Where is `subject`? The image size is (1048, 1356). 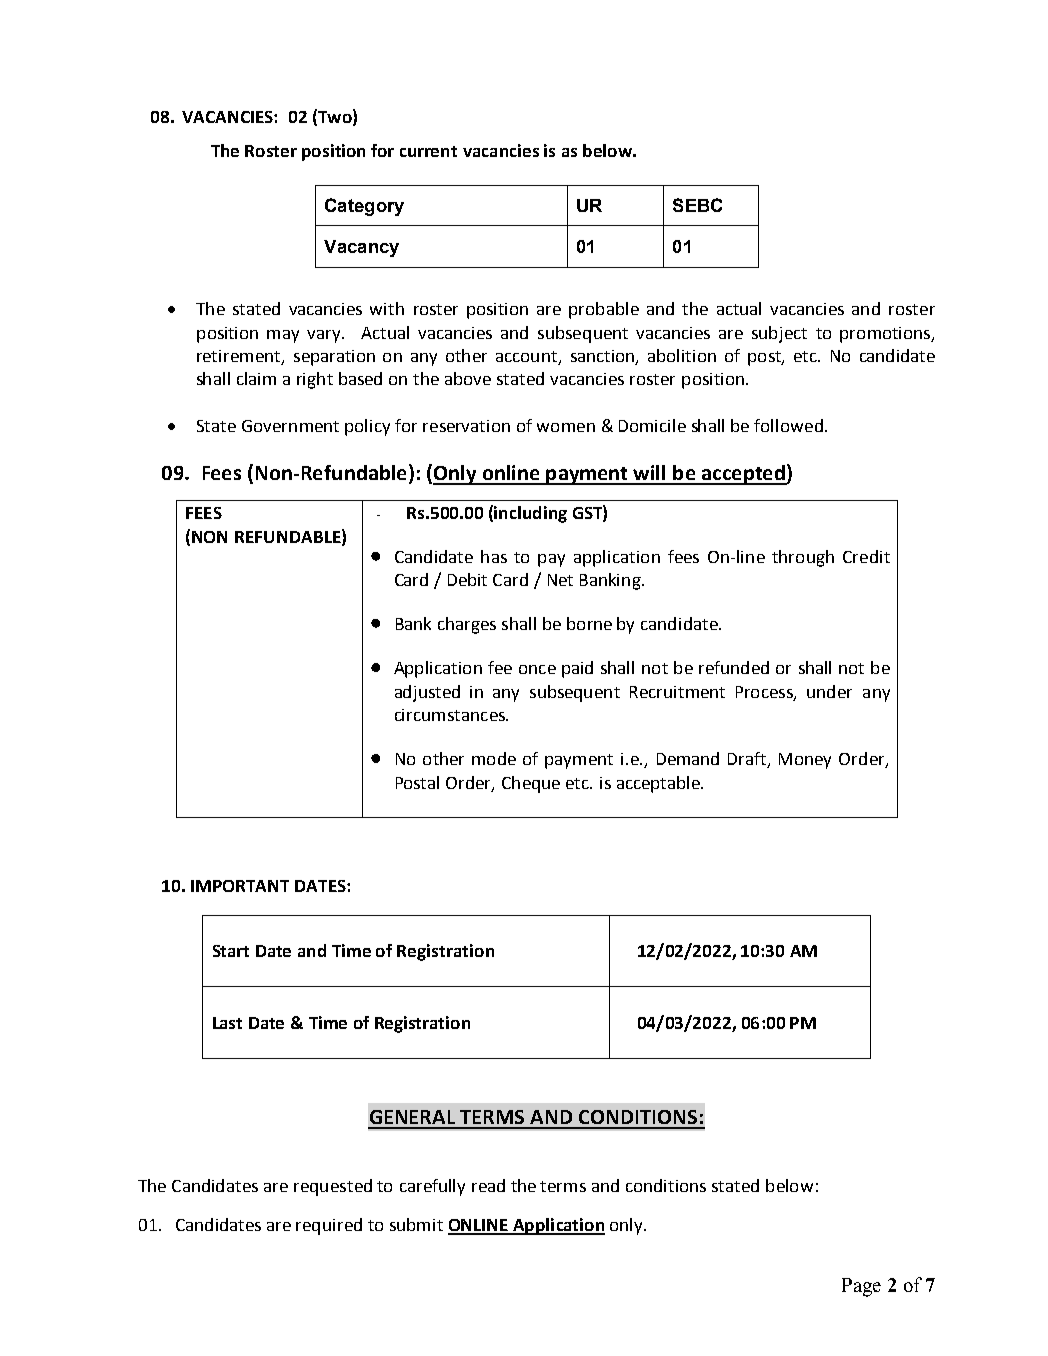
subject is located at coordinates (779, 334).
